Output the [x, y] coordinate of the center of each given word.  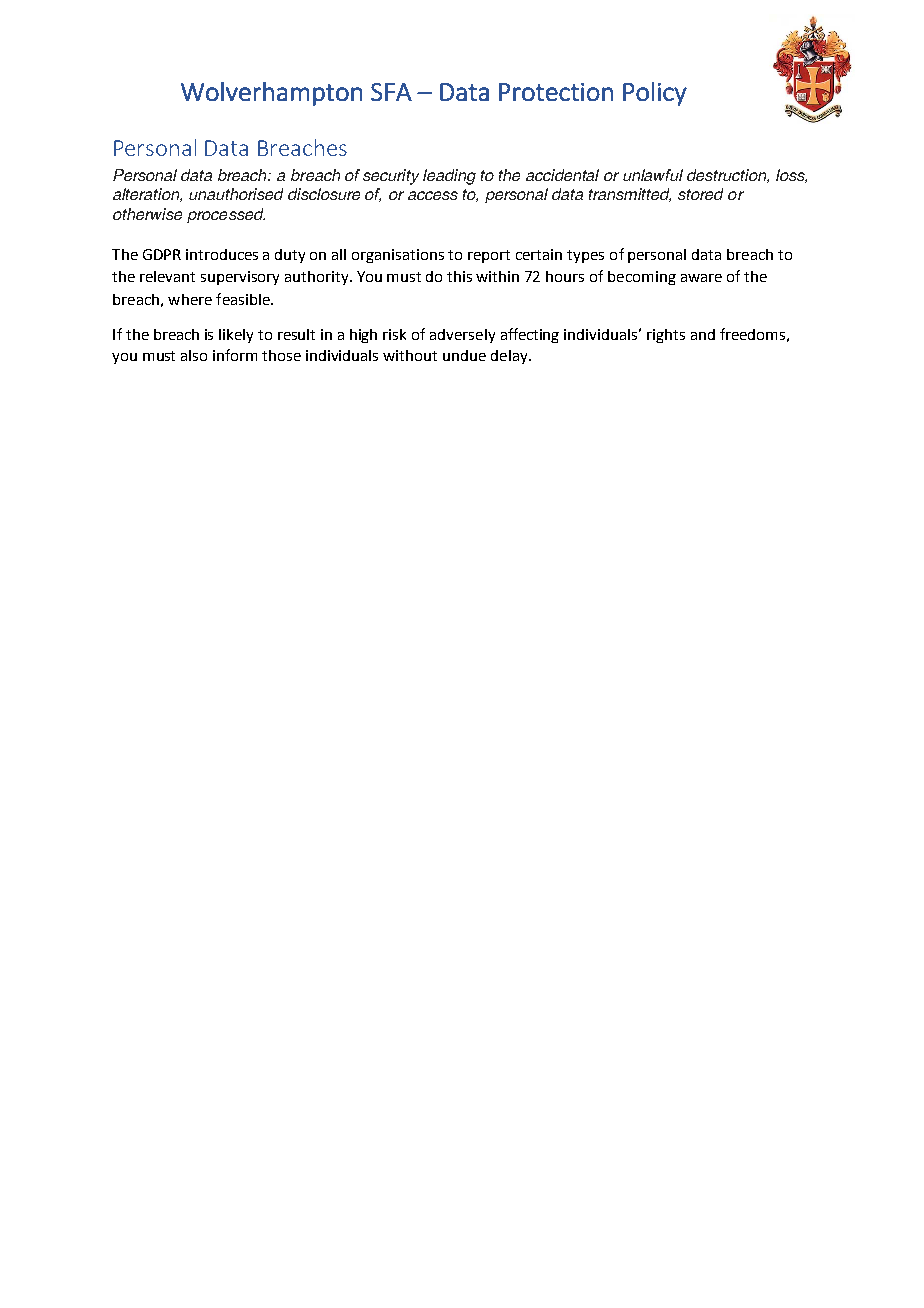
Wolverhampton [271, 94]
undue [464, 355]
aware [701, 278]
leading [449, 177]
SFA [391, 92]
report [489, 256]
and [703, 334]
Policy [655, 94]
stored [700, 194]
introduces [222, 254]
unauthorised [236, 194]
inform [235, 355]
